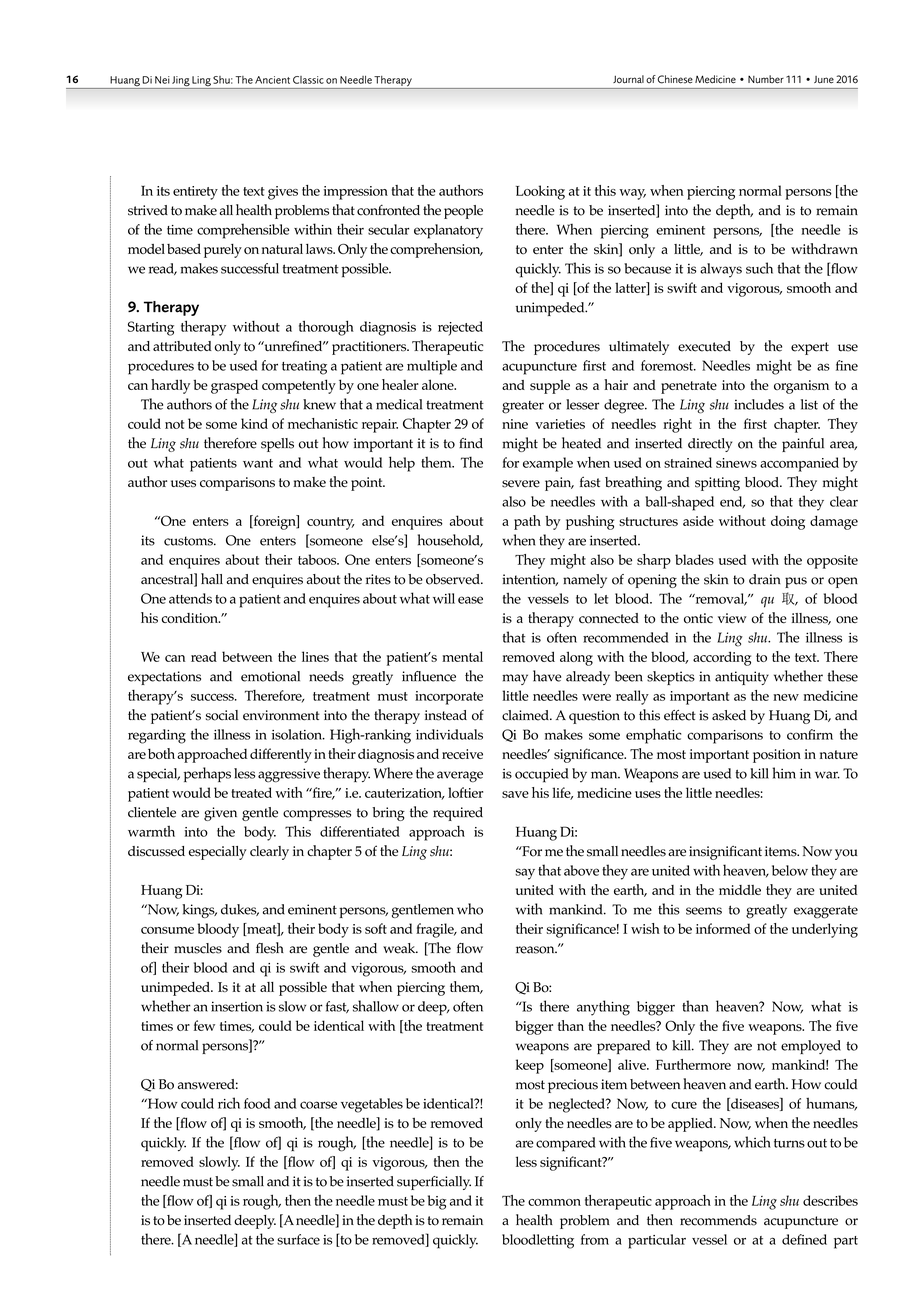  Describe the element at coordinates (220, 814) in the screenshot. I see `given` at that location.
